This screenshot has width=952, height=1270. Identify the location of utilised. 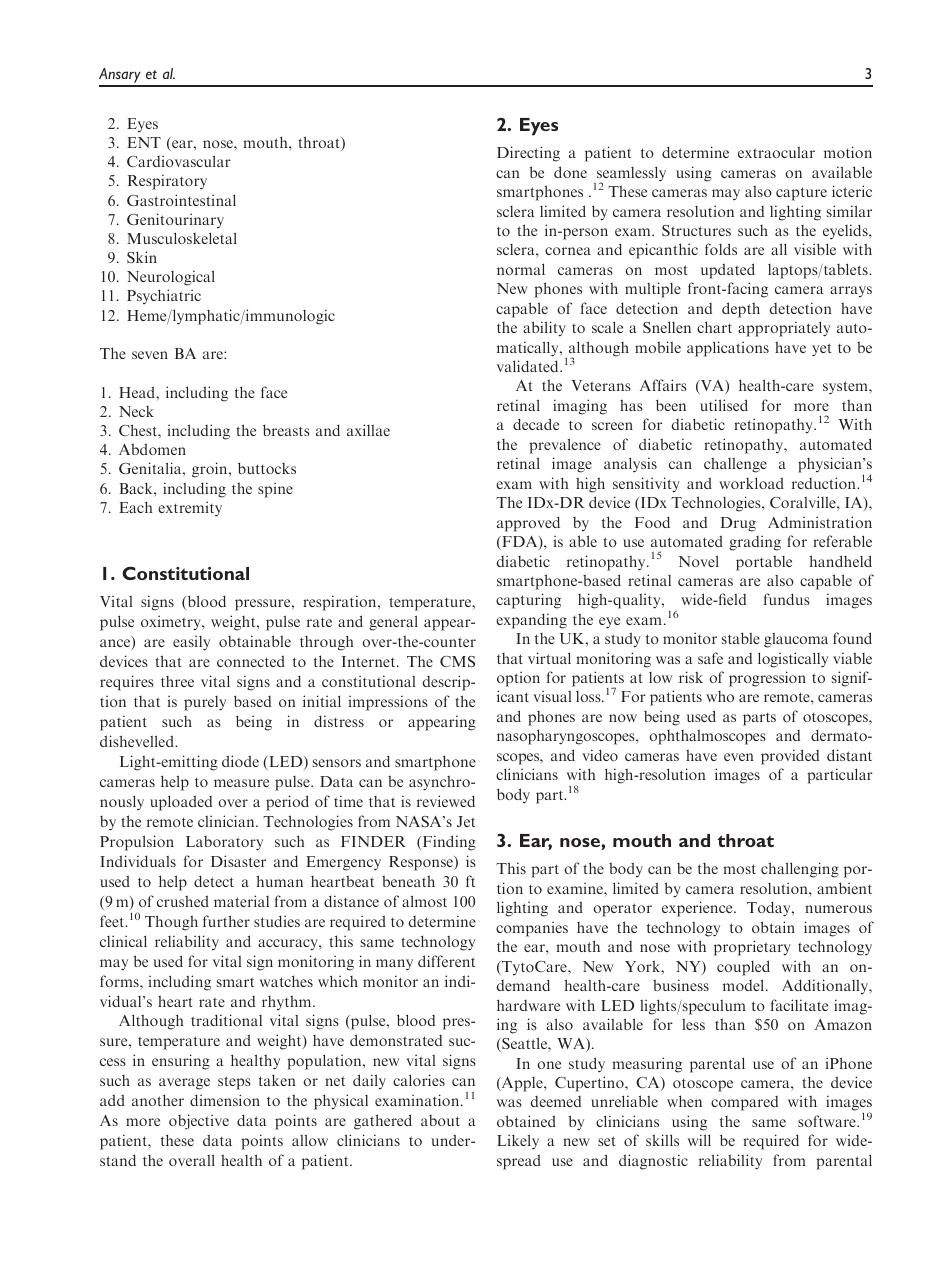
(724, 405).
